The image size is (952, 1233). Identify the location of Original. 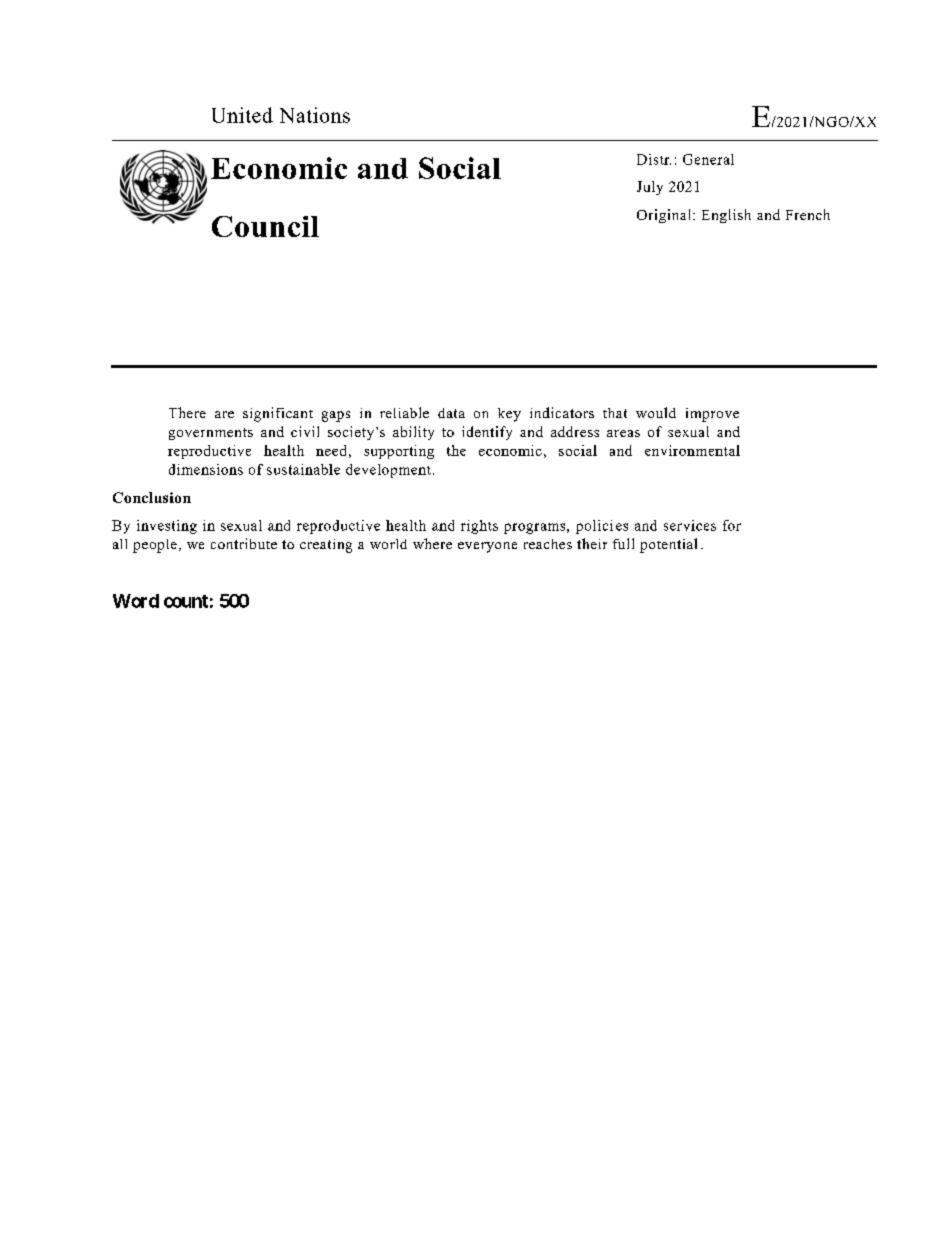
(665, 216).
